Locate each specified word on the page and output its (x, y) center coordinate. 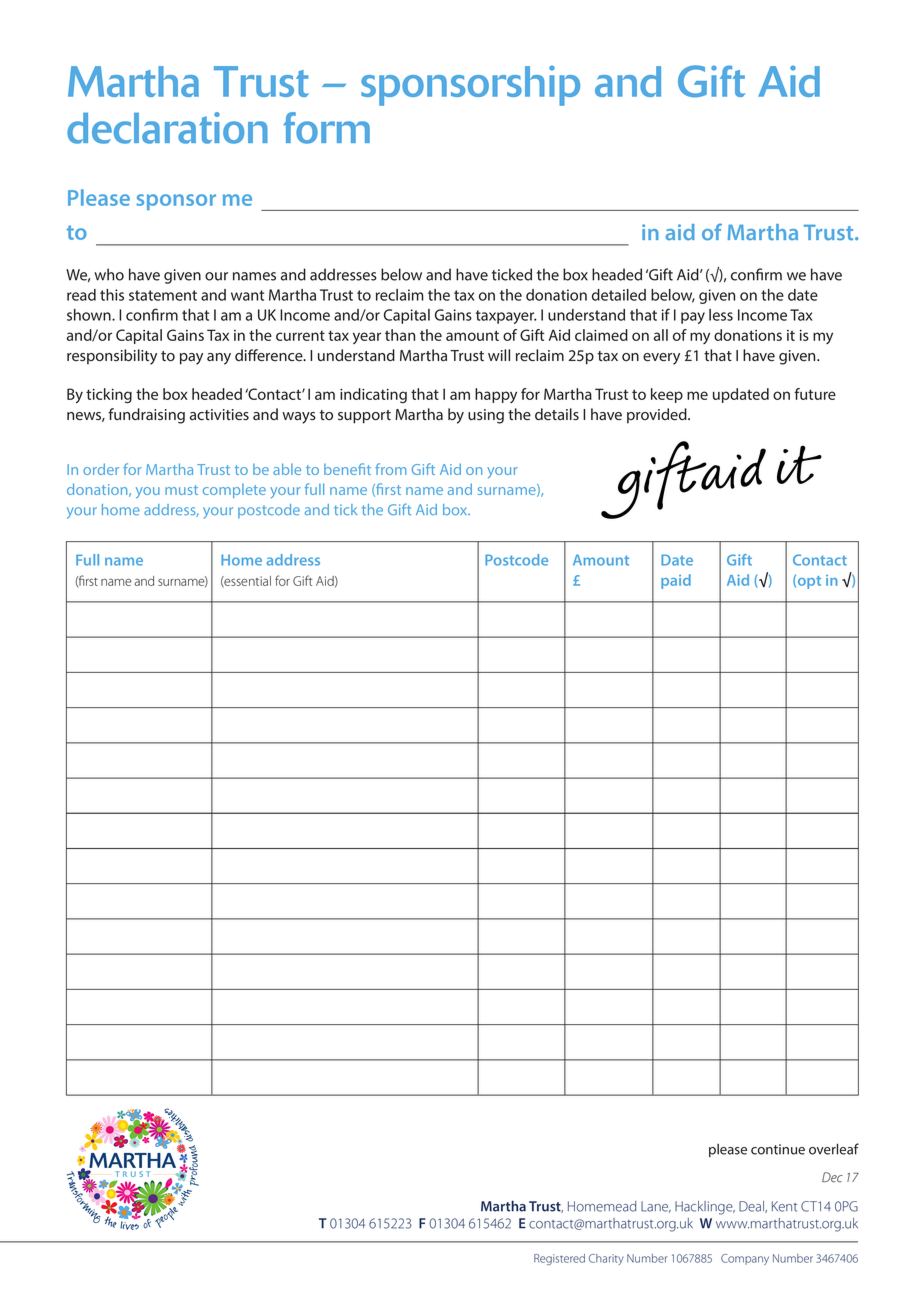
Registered (559, 1259)
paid (676, 581)
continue (778, 1149)
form (326, 128)
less (721, 315)
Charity (606, 1259)
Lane (656, 1207)
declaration (167, 128)
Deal (752, 1207)
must (181, 490)
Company (745, 1259)
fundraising (146, 416)
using (486, 416)
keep (667, 395)
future (815, 394)
